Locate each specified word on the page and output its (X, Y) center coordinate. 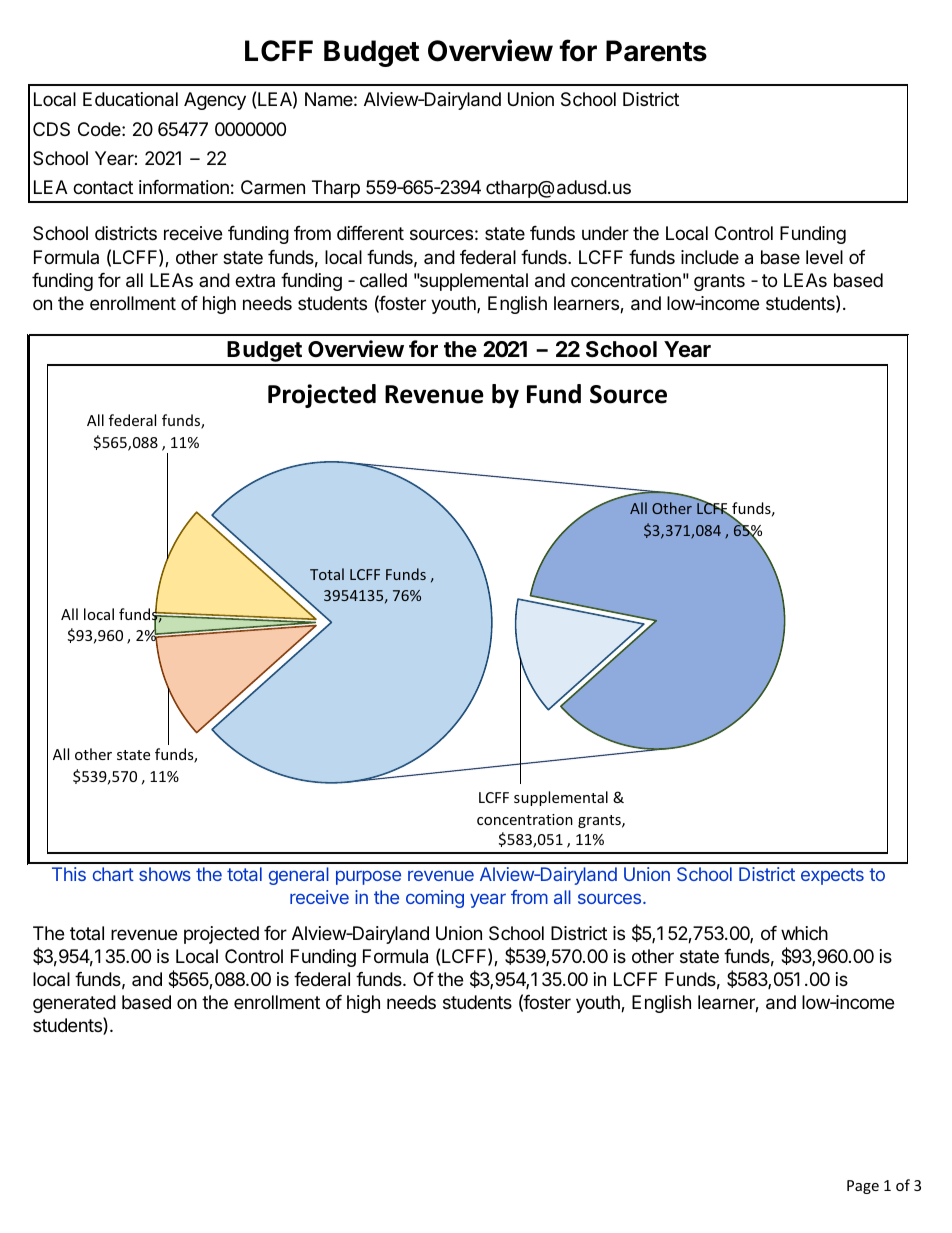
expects (832, 876)
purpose (368, 878)
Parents (656, 51)
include (710, 257)
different (370, 233)
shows (165, 874)
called (383, 280)
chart (113, 874)
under (605, 233)
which (804, 933)
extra (255, 280)
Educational (130, 99)
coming (435, 899)
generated (74, 1004)
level (824, 257)
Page (863, 1187)
